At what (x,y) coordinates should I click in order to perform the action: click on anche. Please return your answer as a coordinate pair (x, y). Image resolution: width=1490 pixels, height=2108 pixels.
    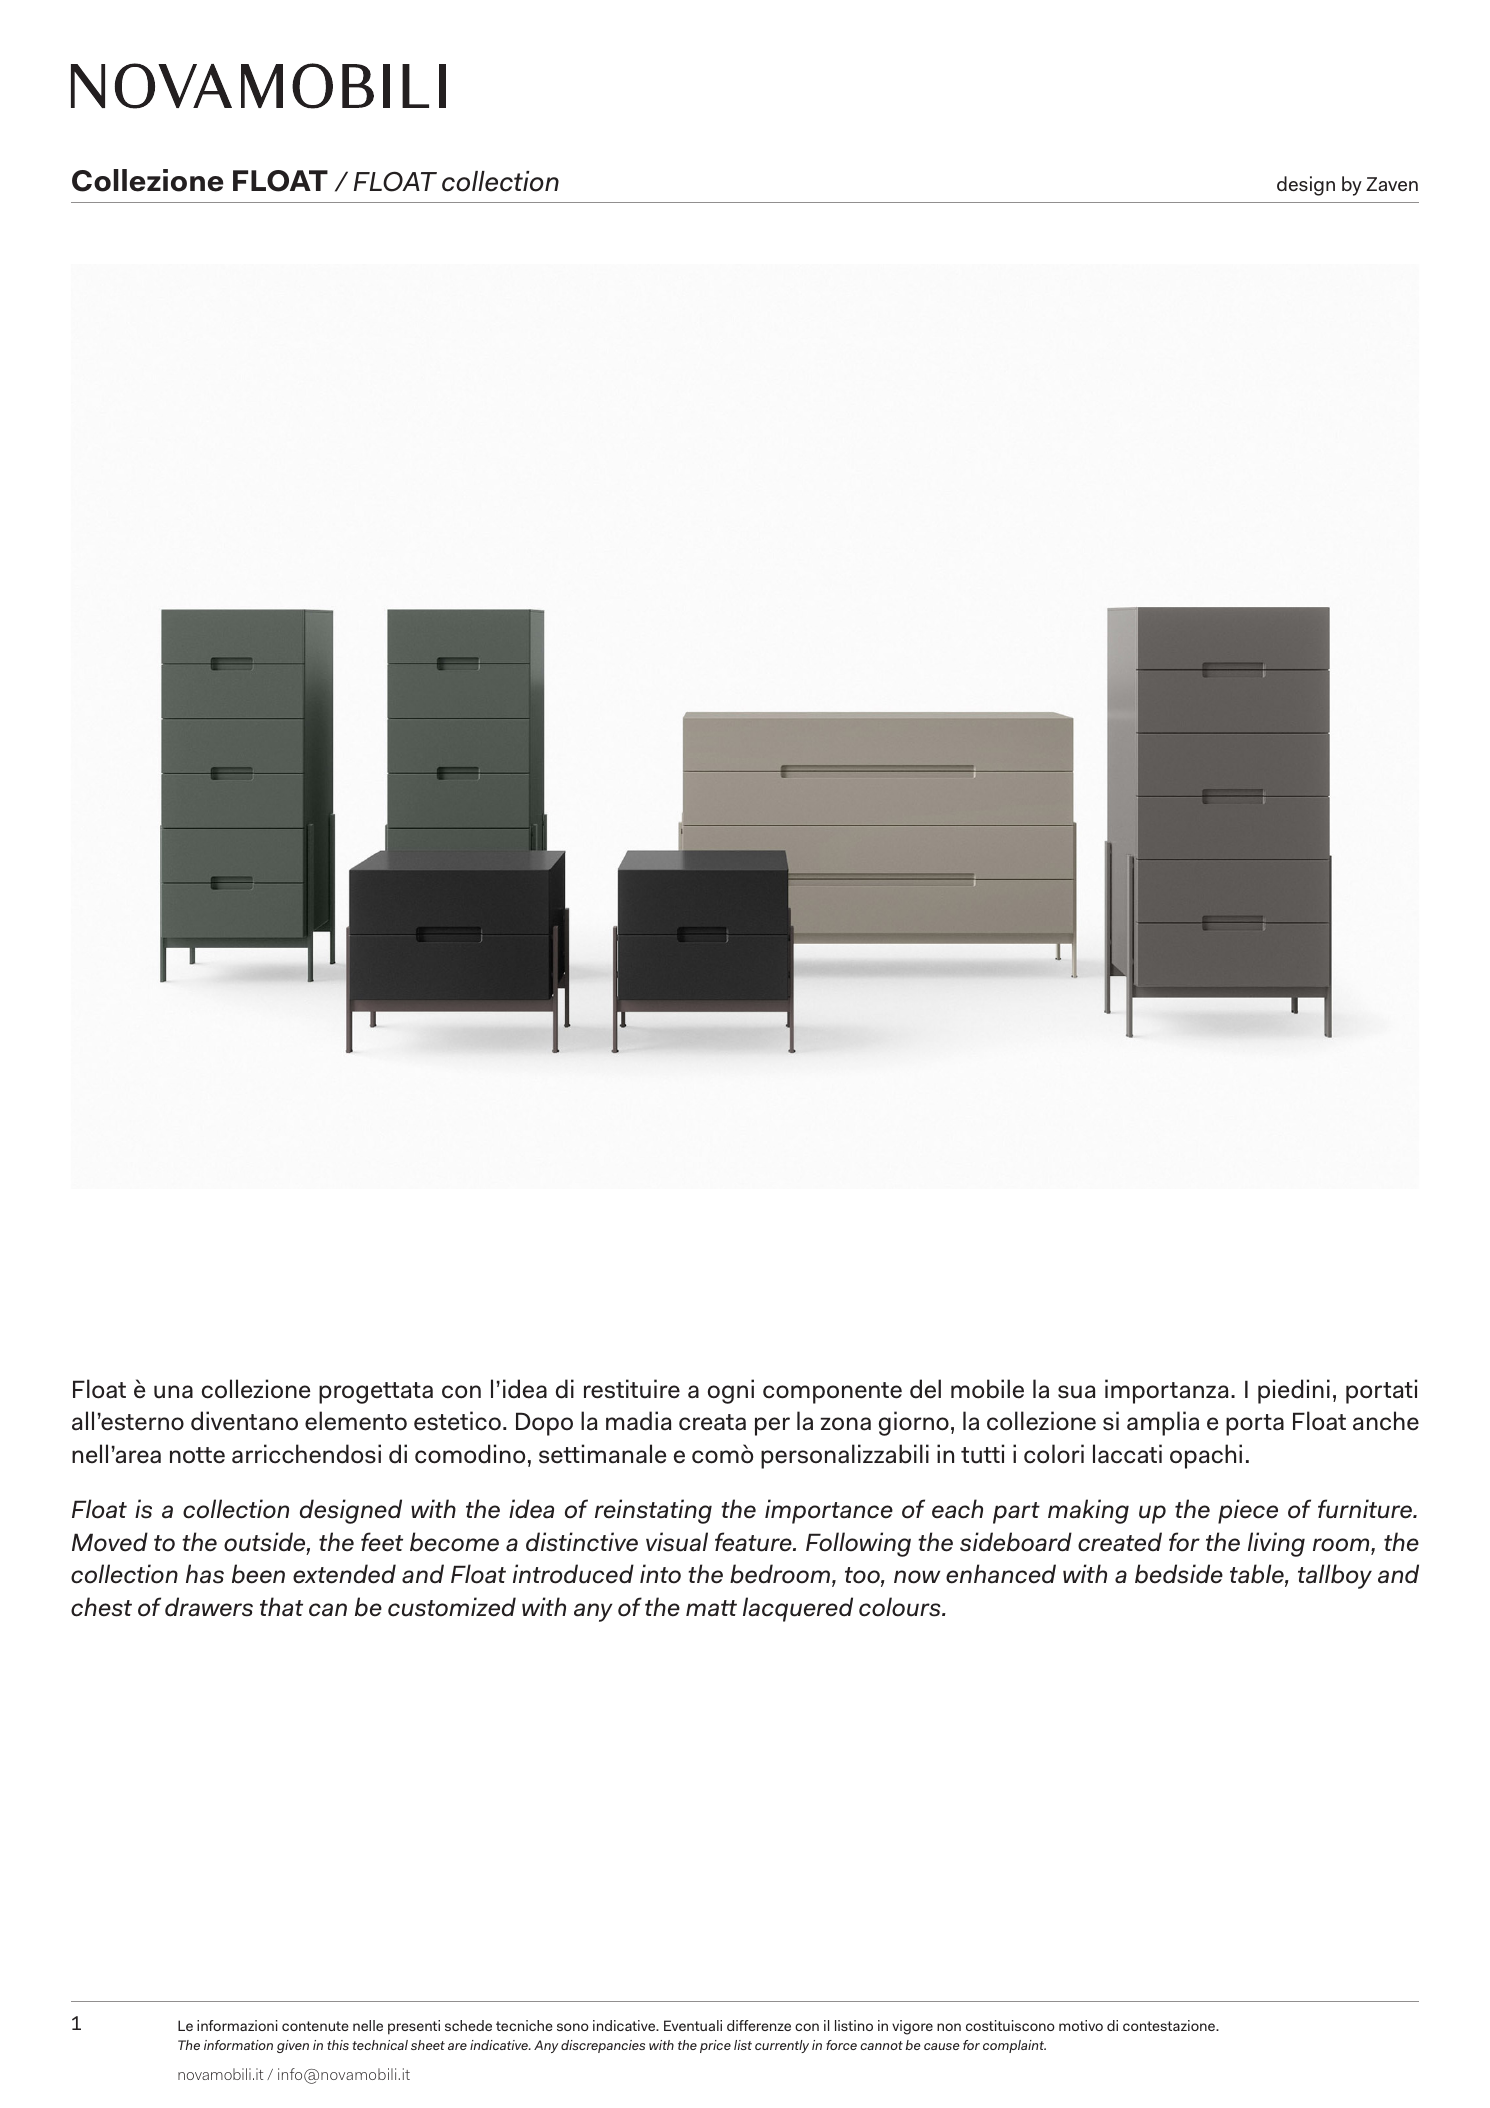
    Looking at the image, I should click on (1386, 1421).
